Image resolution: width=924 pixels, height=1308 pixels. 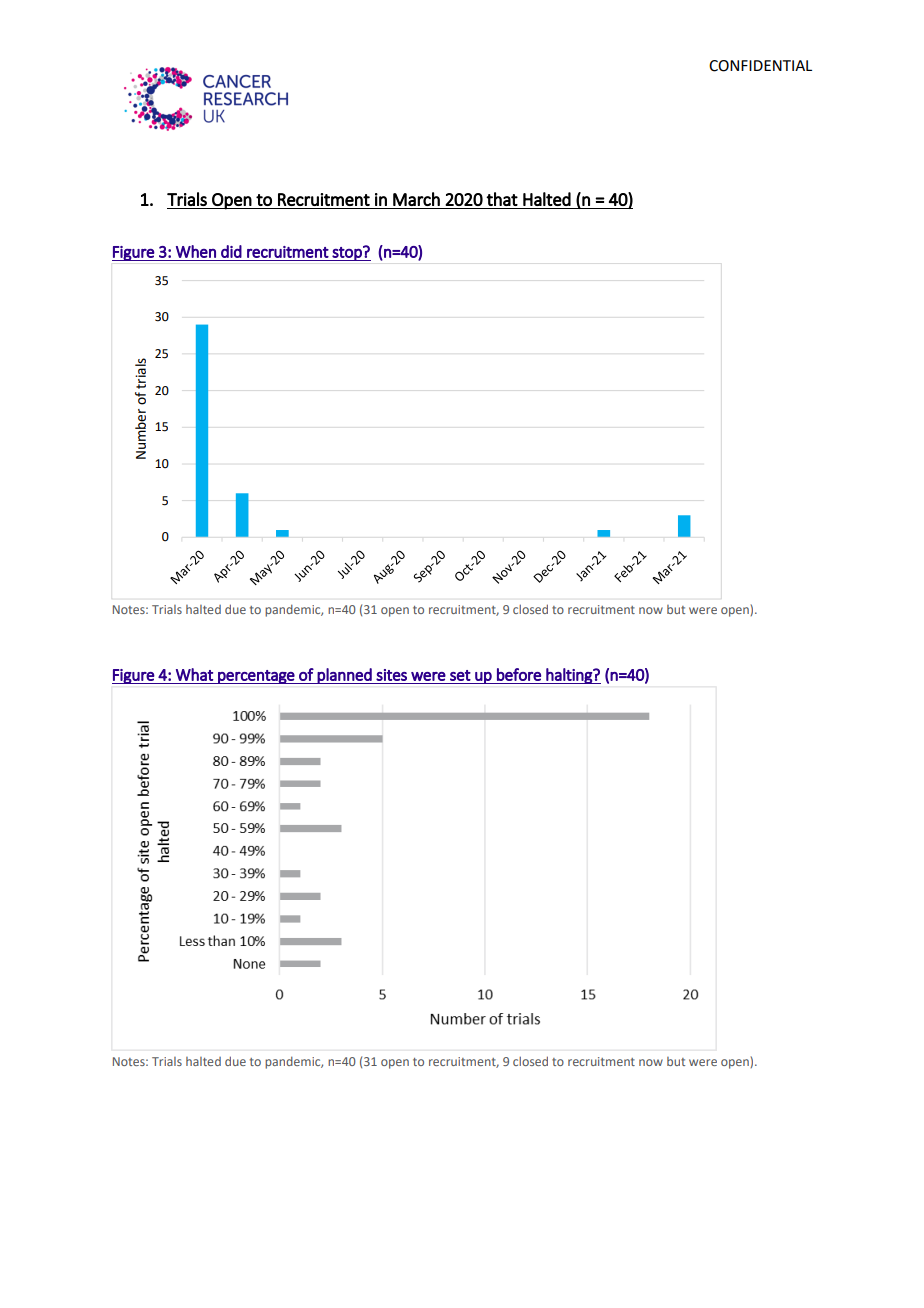 What do you see at coordinates (345, 676) in the screenshot?
I see `planned` at bounding box center [345, 676].
